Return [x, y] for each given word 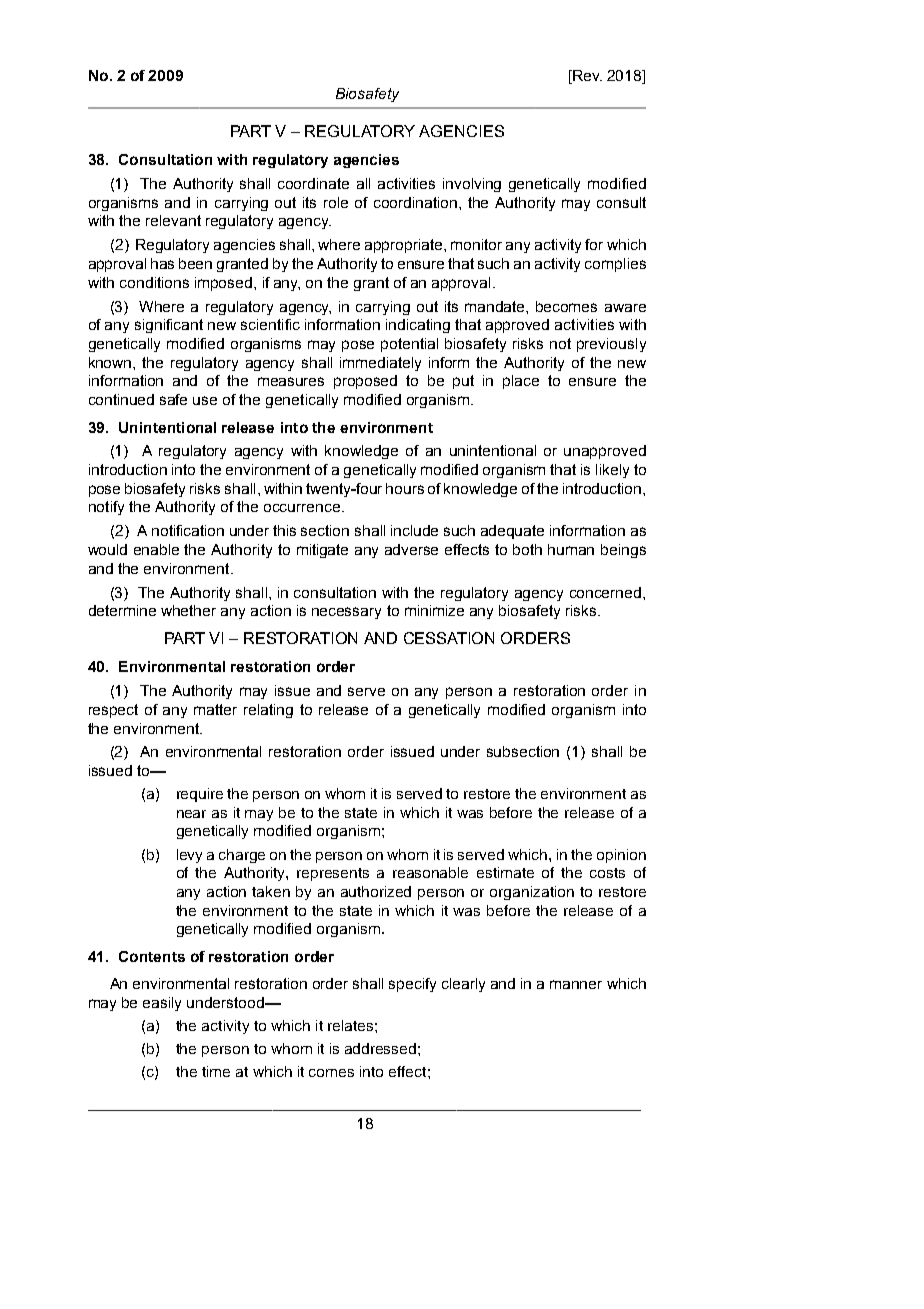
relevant [173, 220]
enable [156, 549]
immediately [380, 364]
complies [615, 265]
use [205, 400]
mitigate [322, 551]
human [571, 549]
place [521, 382]
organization [532, 893]
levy [189, 856]
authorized [376, 891]
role [336, 202]
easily [162, 1004]
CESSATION [449, 638]
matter [215, 709]
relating [268, 711]
